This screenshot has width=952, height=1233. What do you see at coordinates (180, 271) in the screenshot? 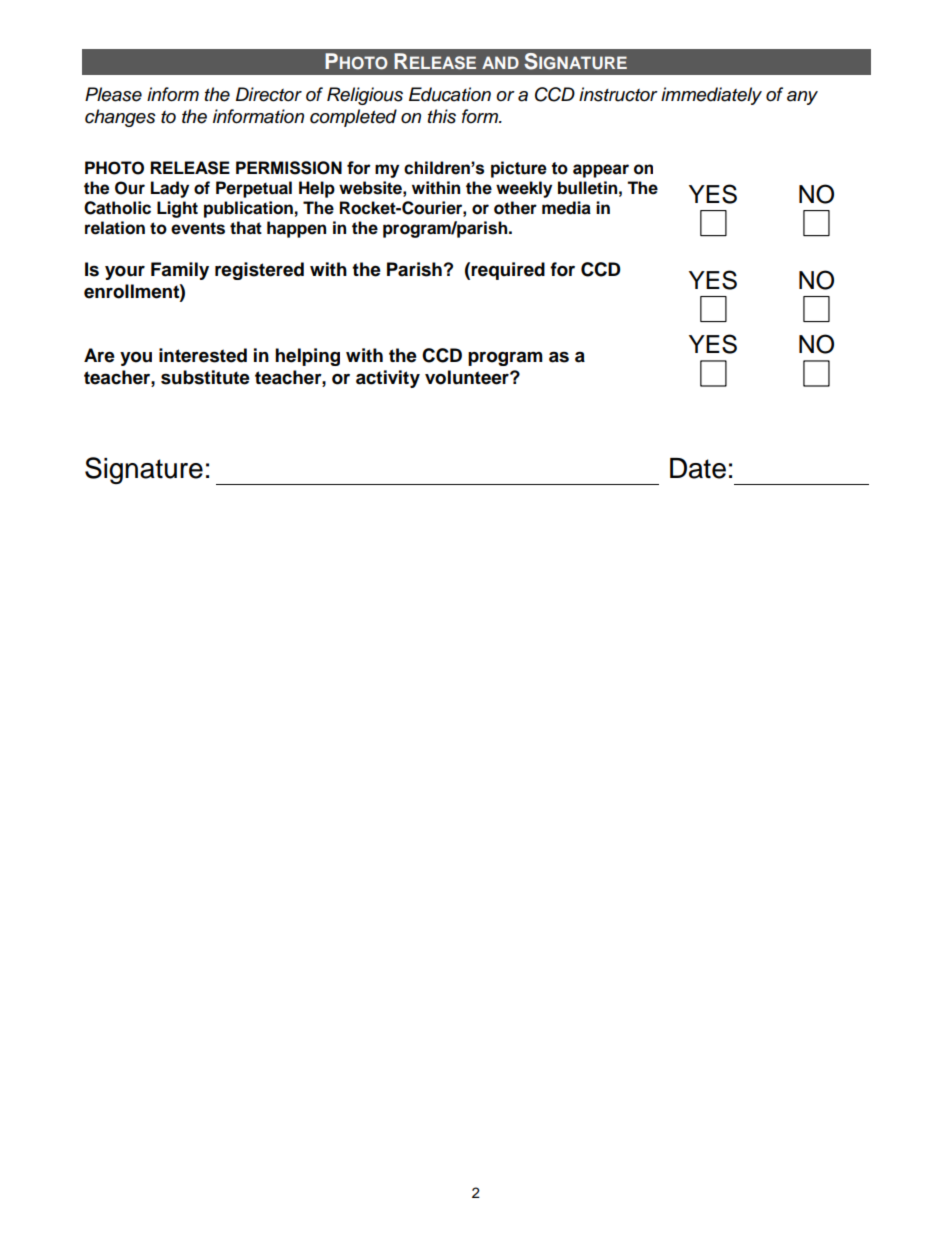
I see `Family` at bounding box center [180, 271].
